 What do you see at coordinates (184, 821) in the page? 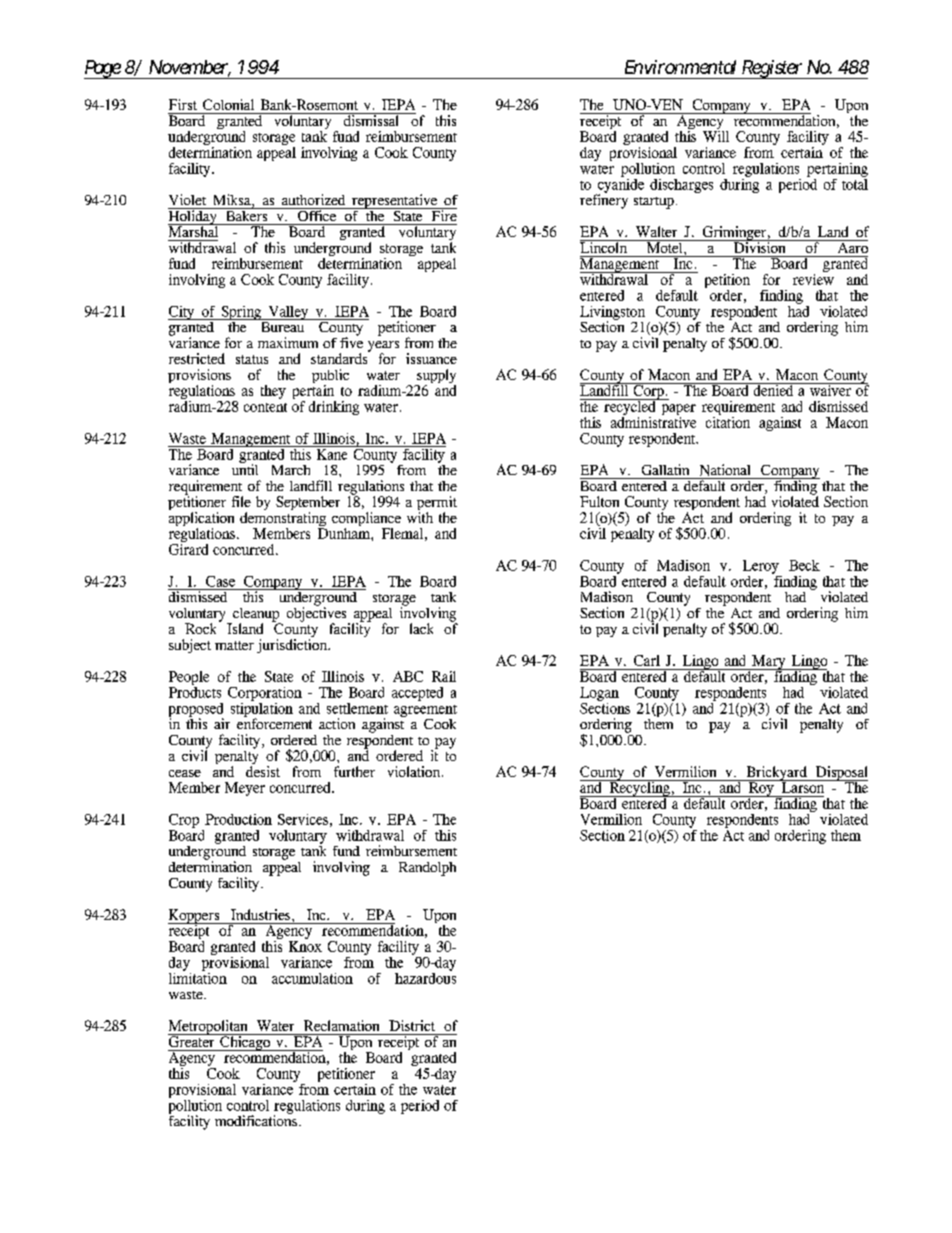
I see `Crop` at bounding box center [184, 821].
